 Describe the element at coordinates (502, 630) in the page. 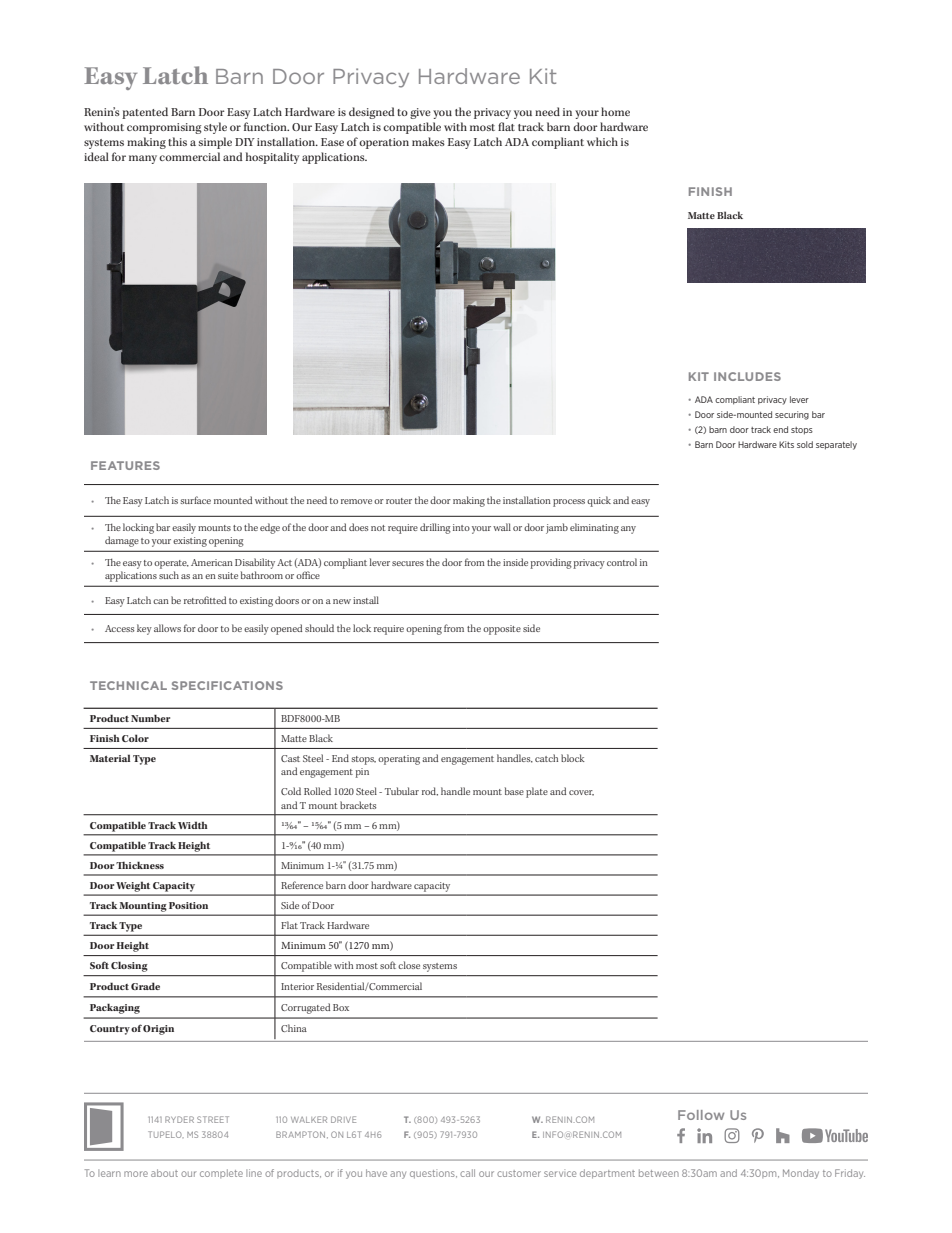

I see `opposite` at that location.
